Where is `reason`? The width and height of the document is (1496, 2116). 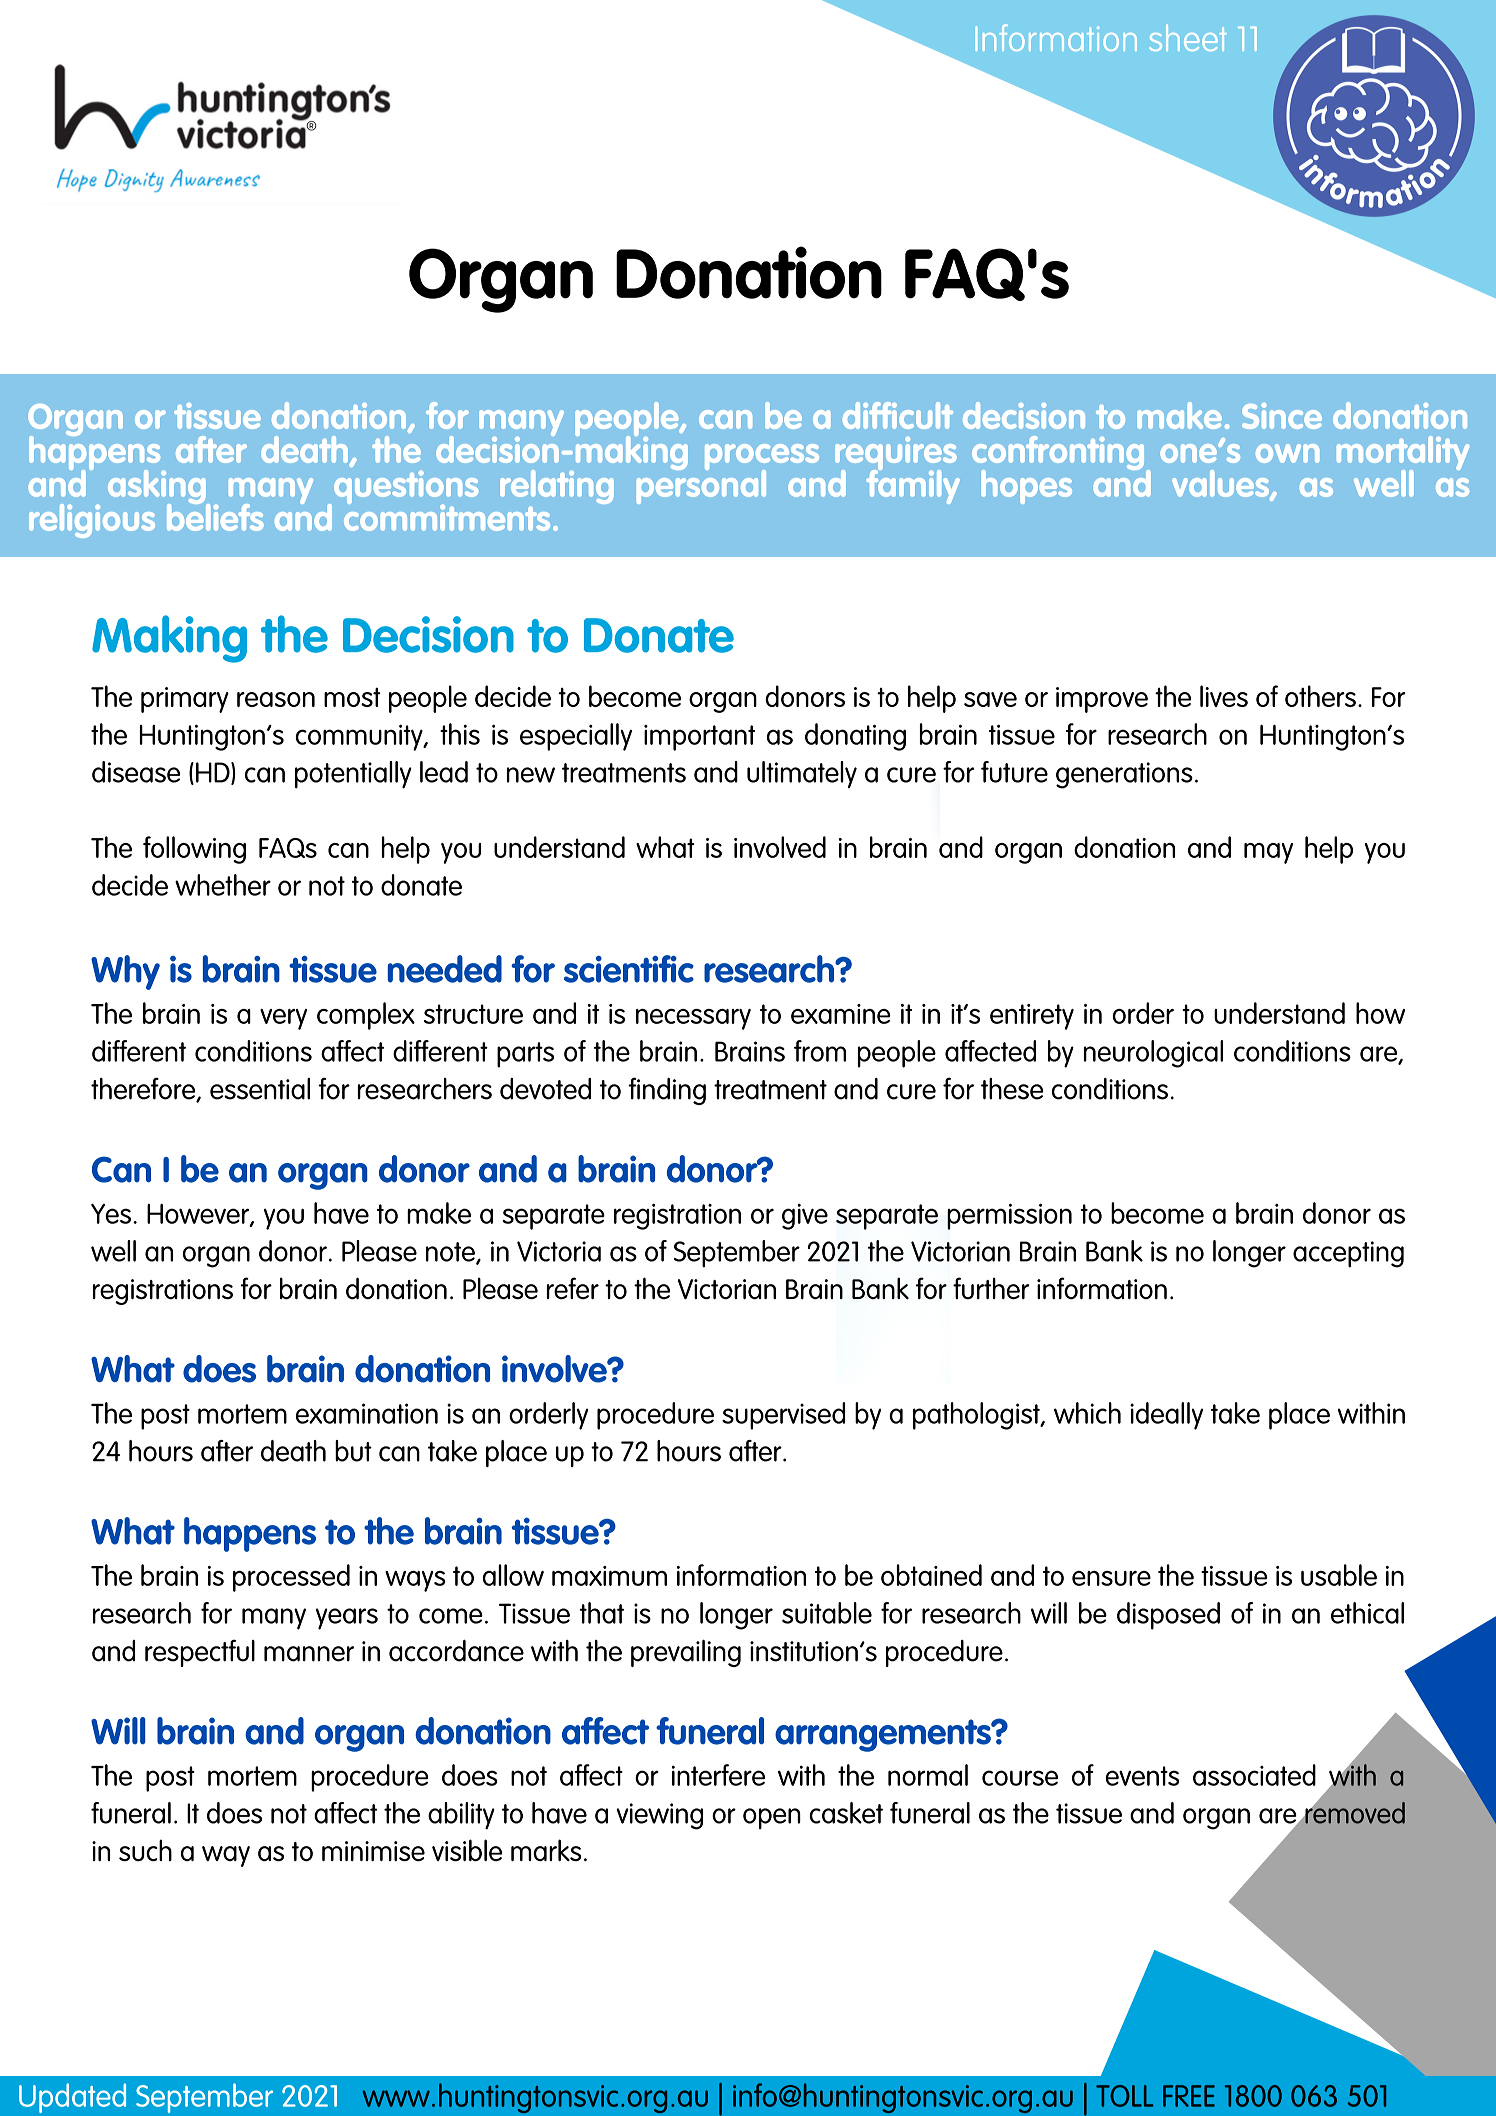
reason is located at coordinates (276, 699).
